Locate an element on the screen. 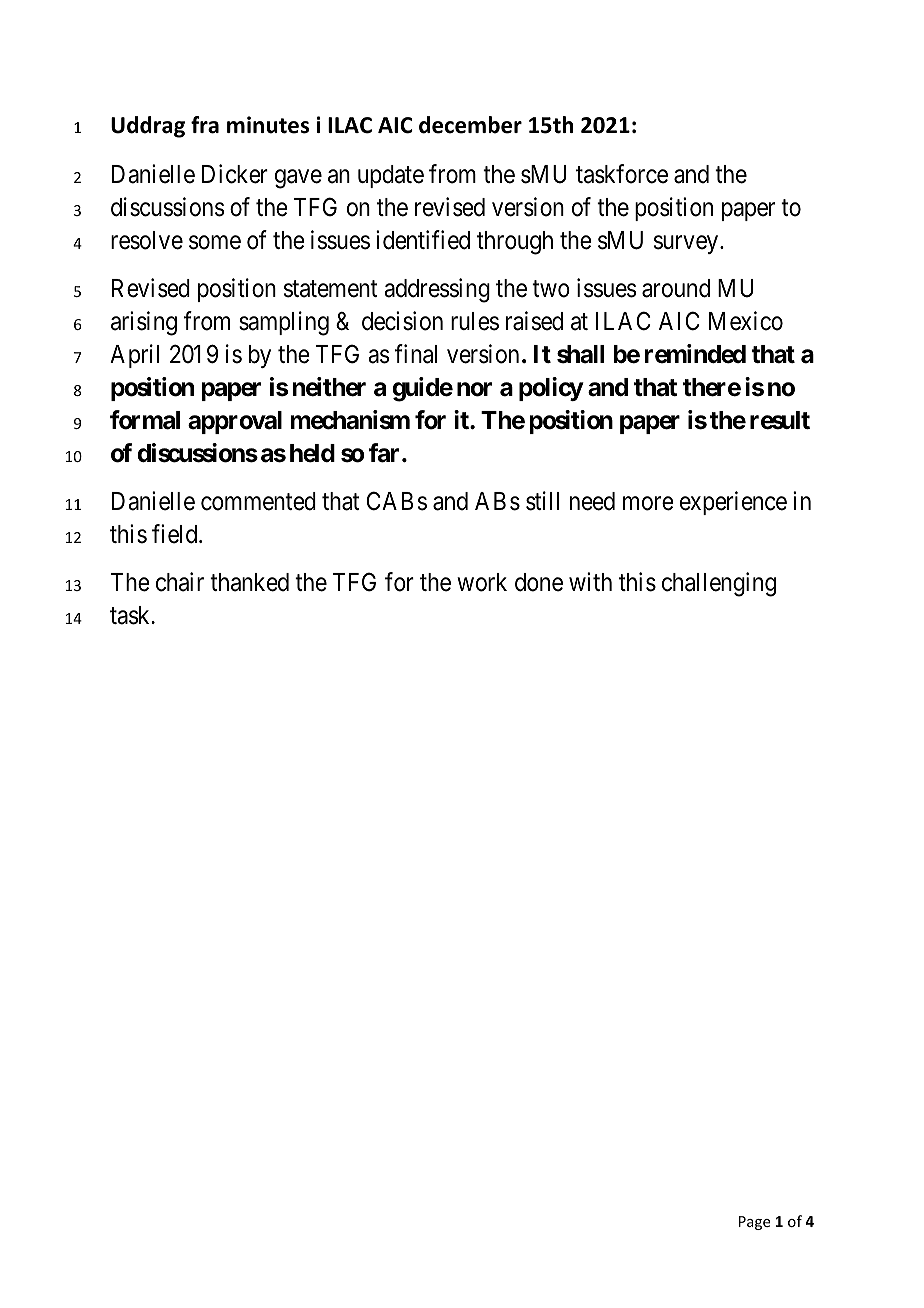 The width and height of the screenshot is (924, 1308). survey is located at coordinates (687, 245).
